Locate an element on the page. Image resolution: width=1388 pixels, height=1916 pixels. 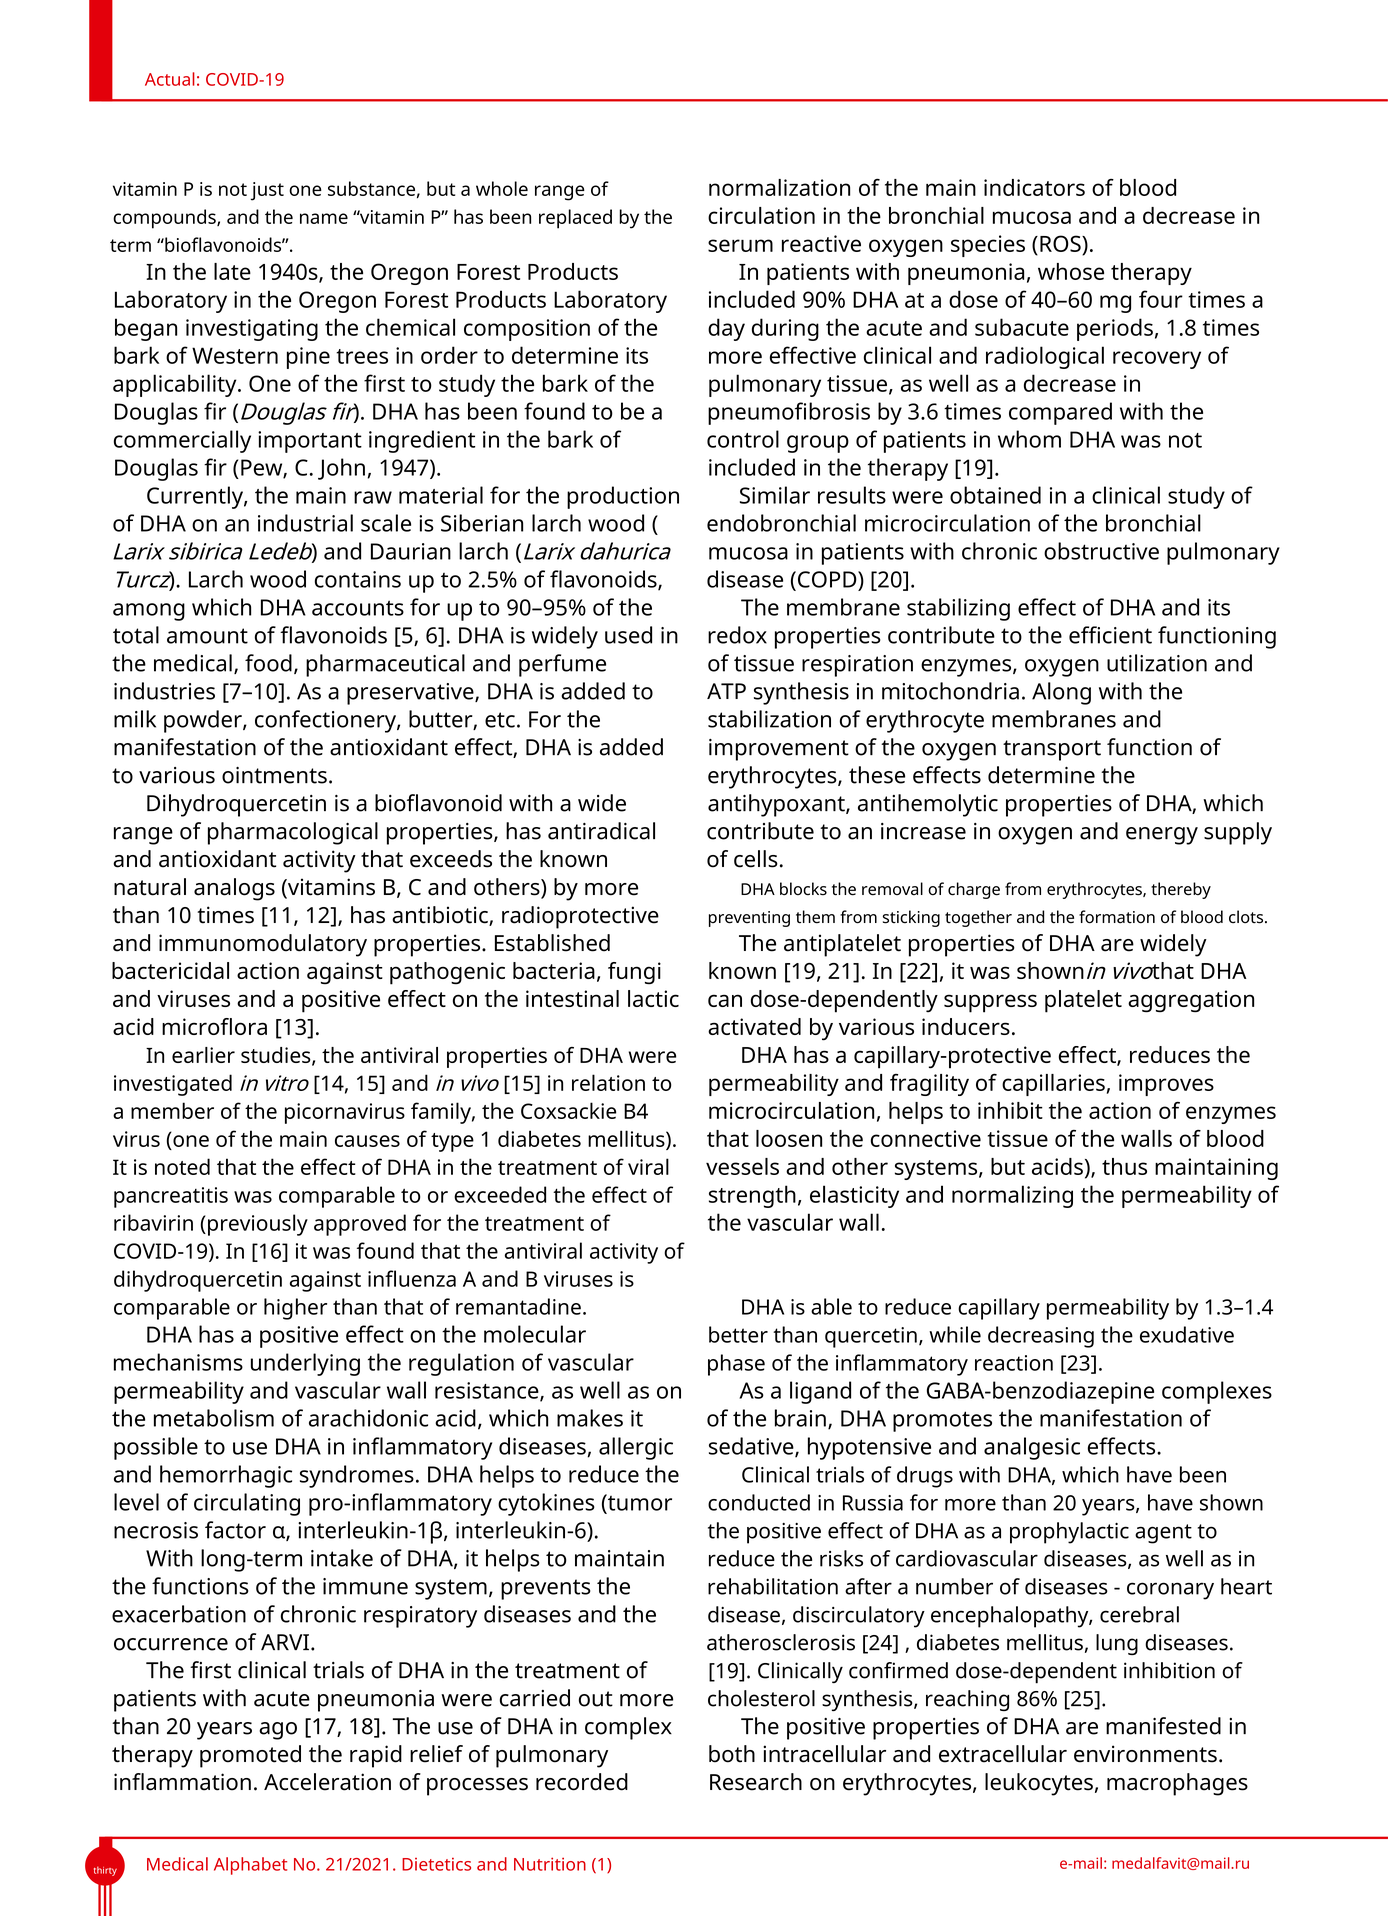
Alphabet is located at coordinates (250, 1866).
